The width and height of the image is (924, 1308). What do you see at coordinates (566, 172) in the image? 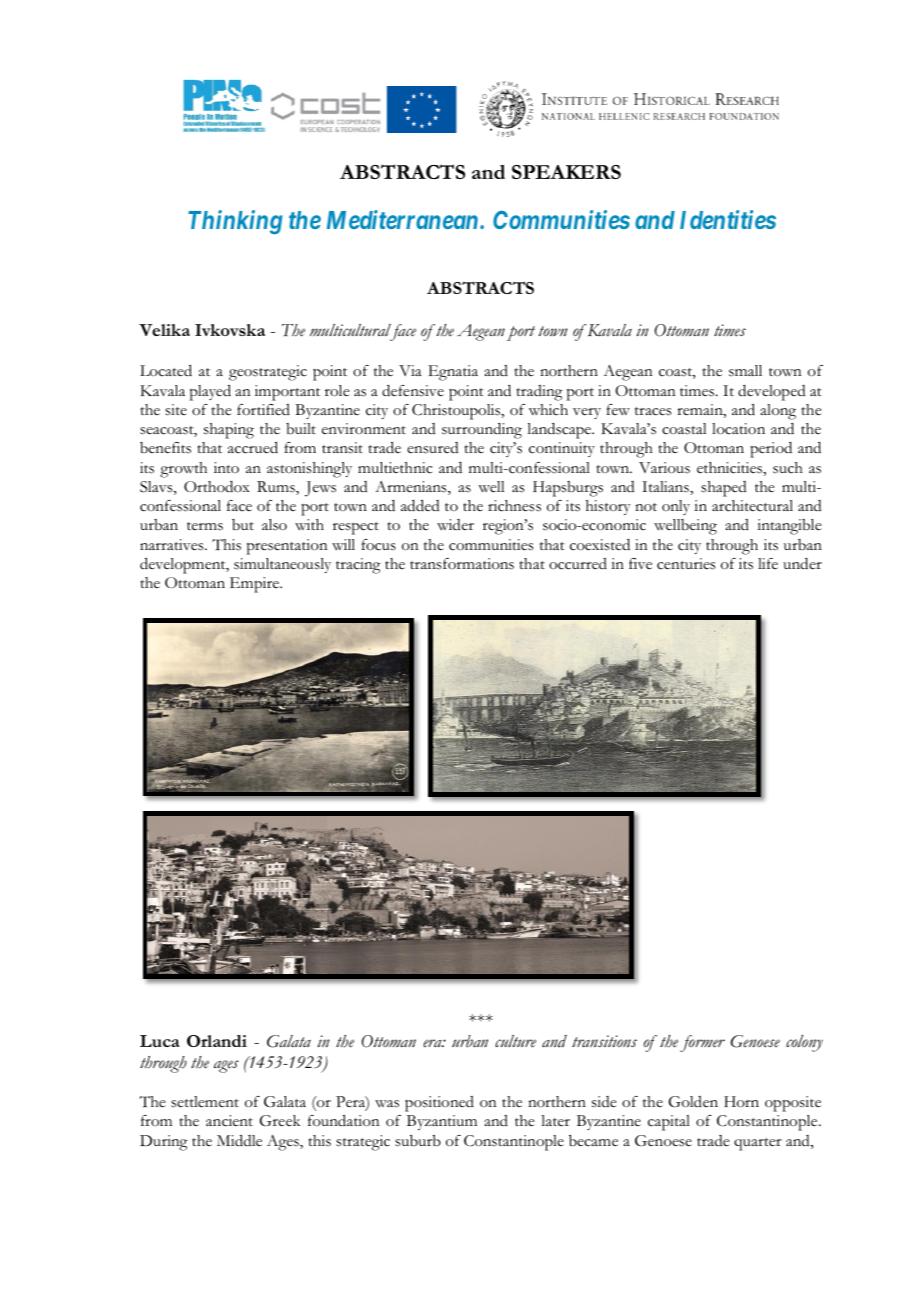
I see `SPEAKERS` at bounding box center [566, 172].
